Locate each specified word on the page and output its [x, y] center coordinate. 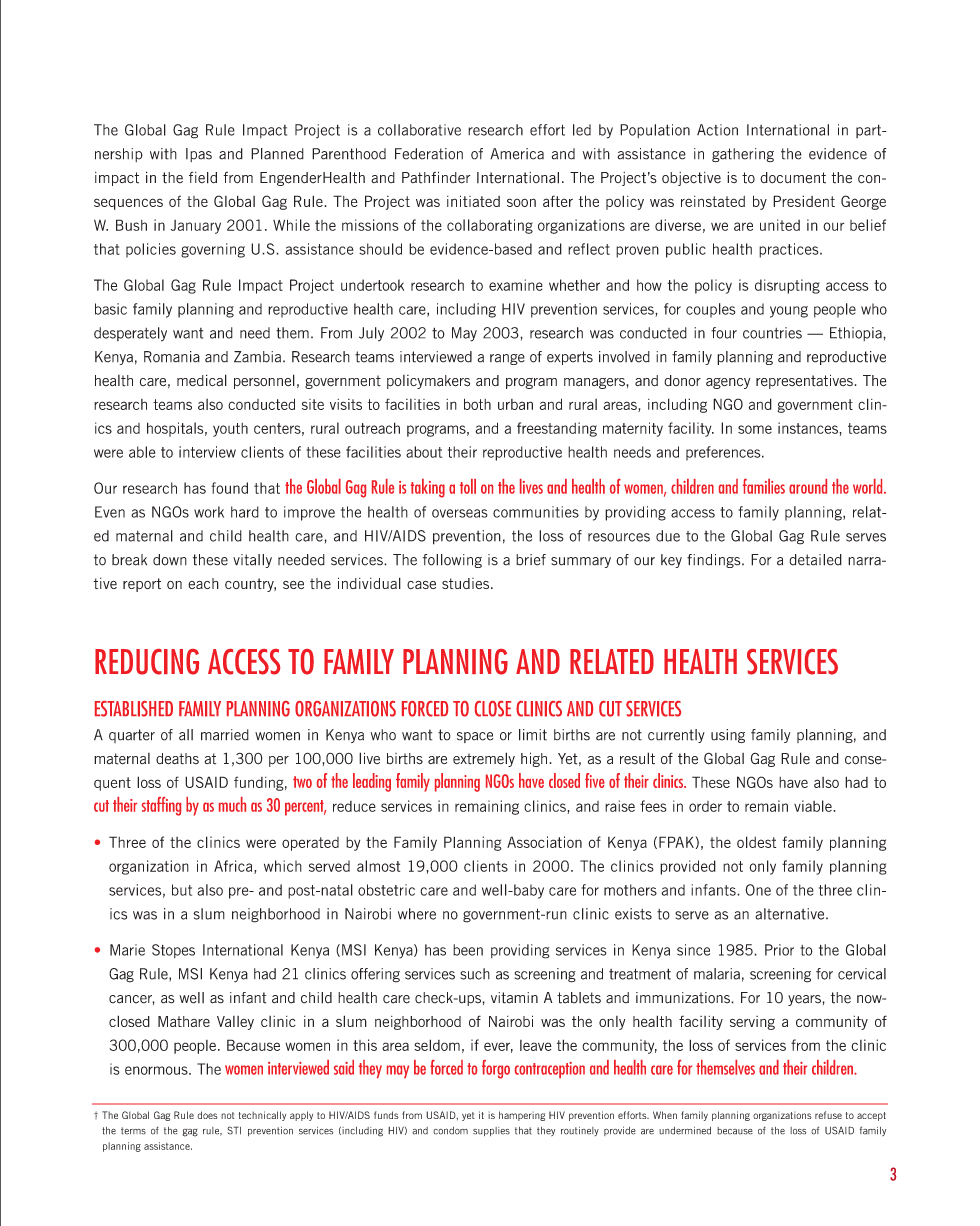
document [793, 178]
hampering [522, 1116]
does [207, 1115]
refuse [828, 1115]
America [517, 154]
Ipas [199, 155]
